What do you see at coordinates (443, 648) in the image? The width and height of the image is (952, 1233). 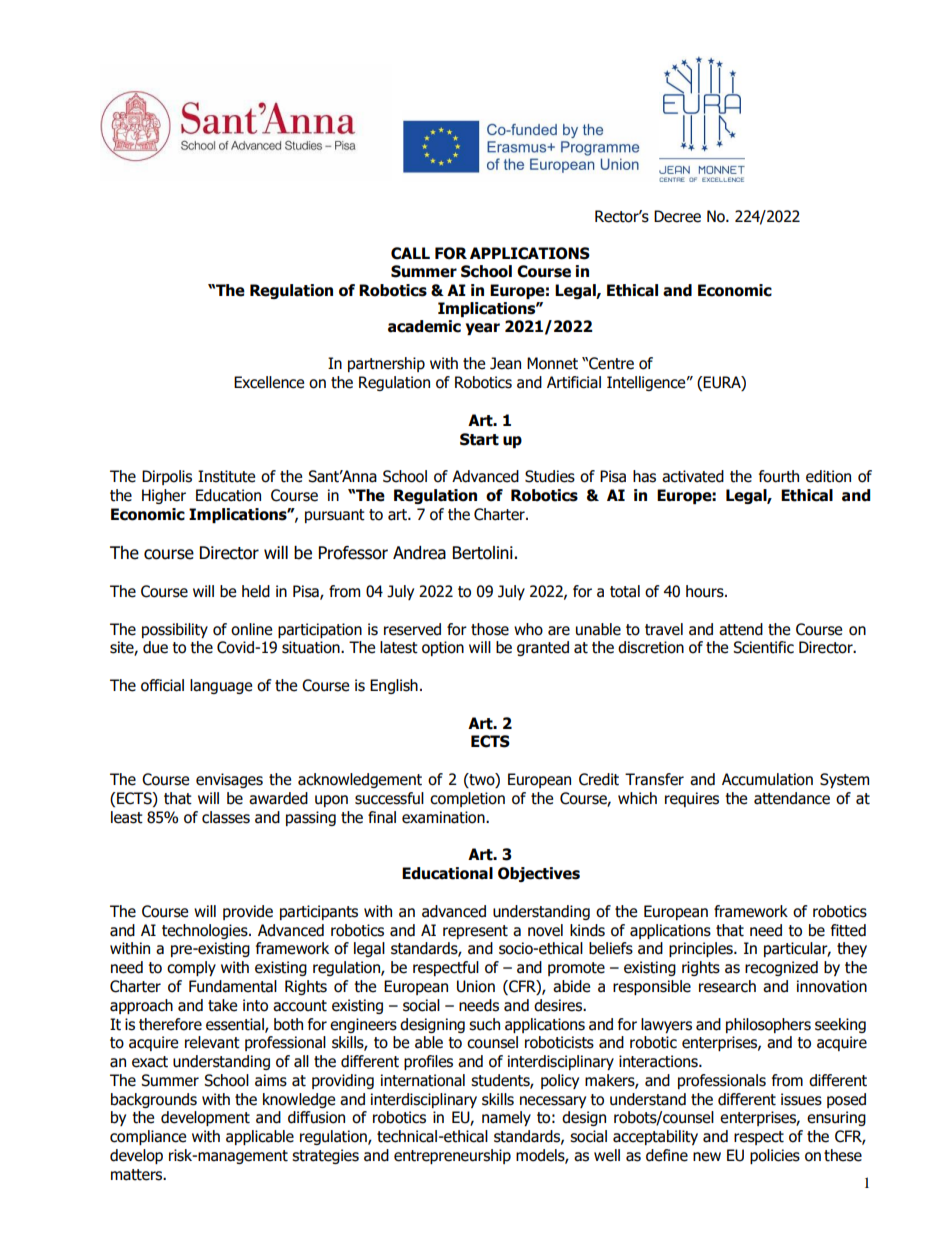 I see `option` at bounding box center [443, 648].
